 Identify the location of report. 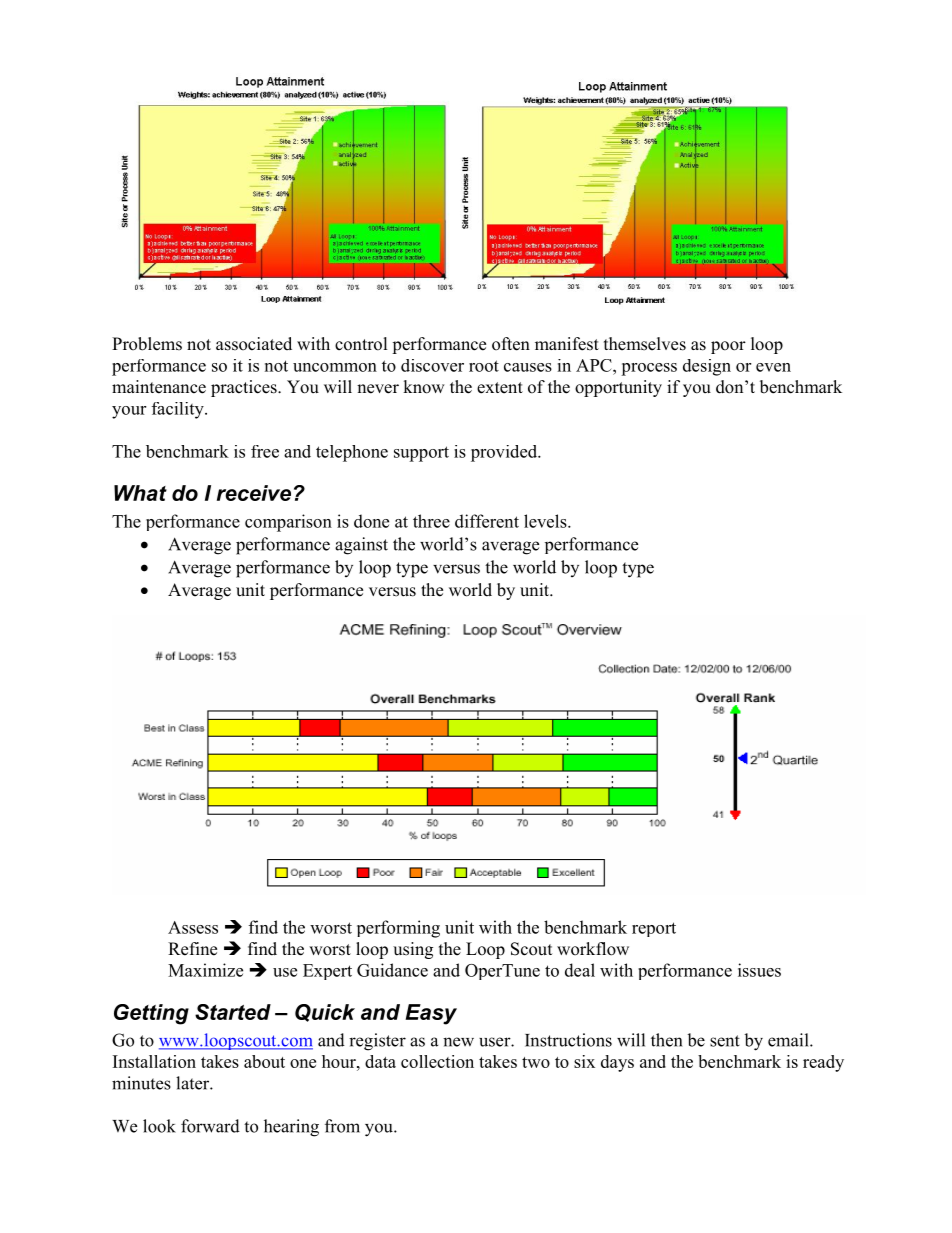
(654, 929).
